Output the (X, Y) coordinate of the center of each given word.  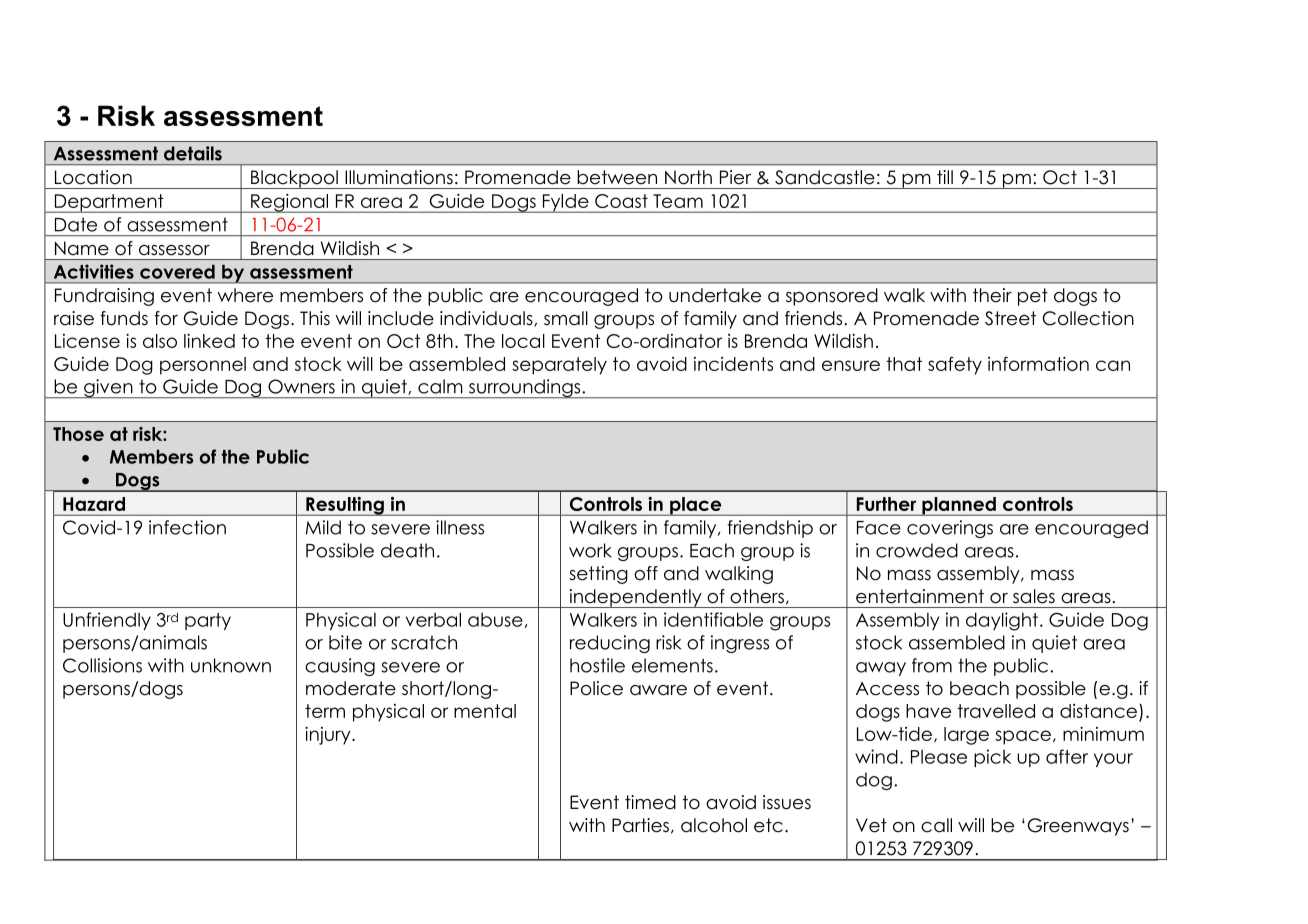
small (566, 318)
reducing (610, 644)
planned (959, 506)
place (696, 506)
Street (1010, 318)
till (945, 177)
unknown (231, 665)
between (617, 177)
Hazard (94, 504)
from (932, 665)
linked (209, 341)
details (193, 153)
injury (329, 736)
